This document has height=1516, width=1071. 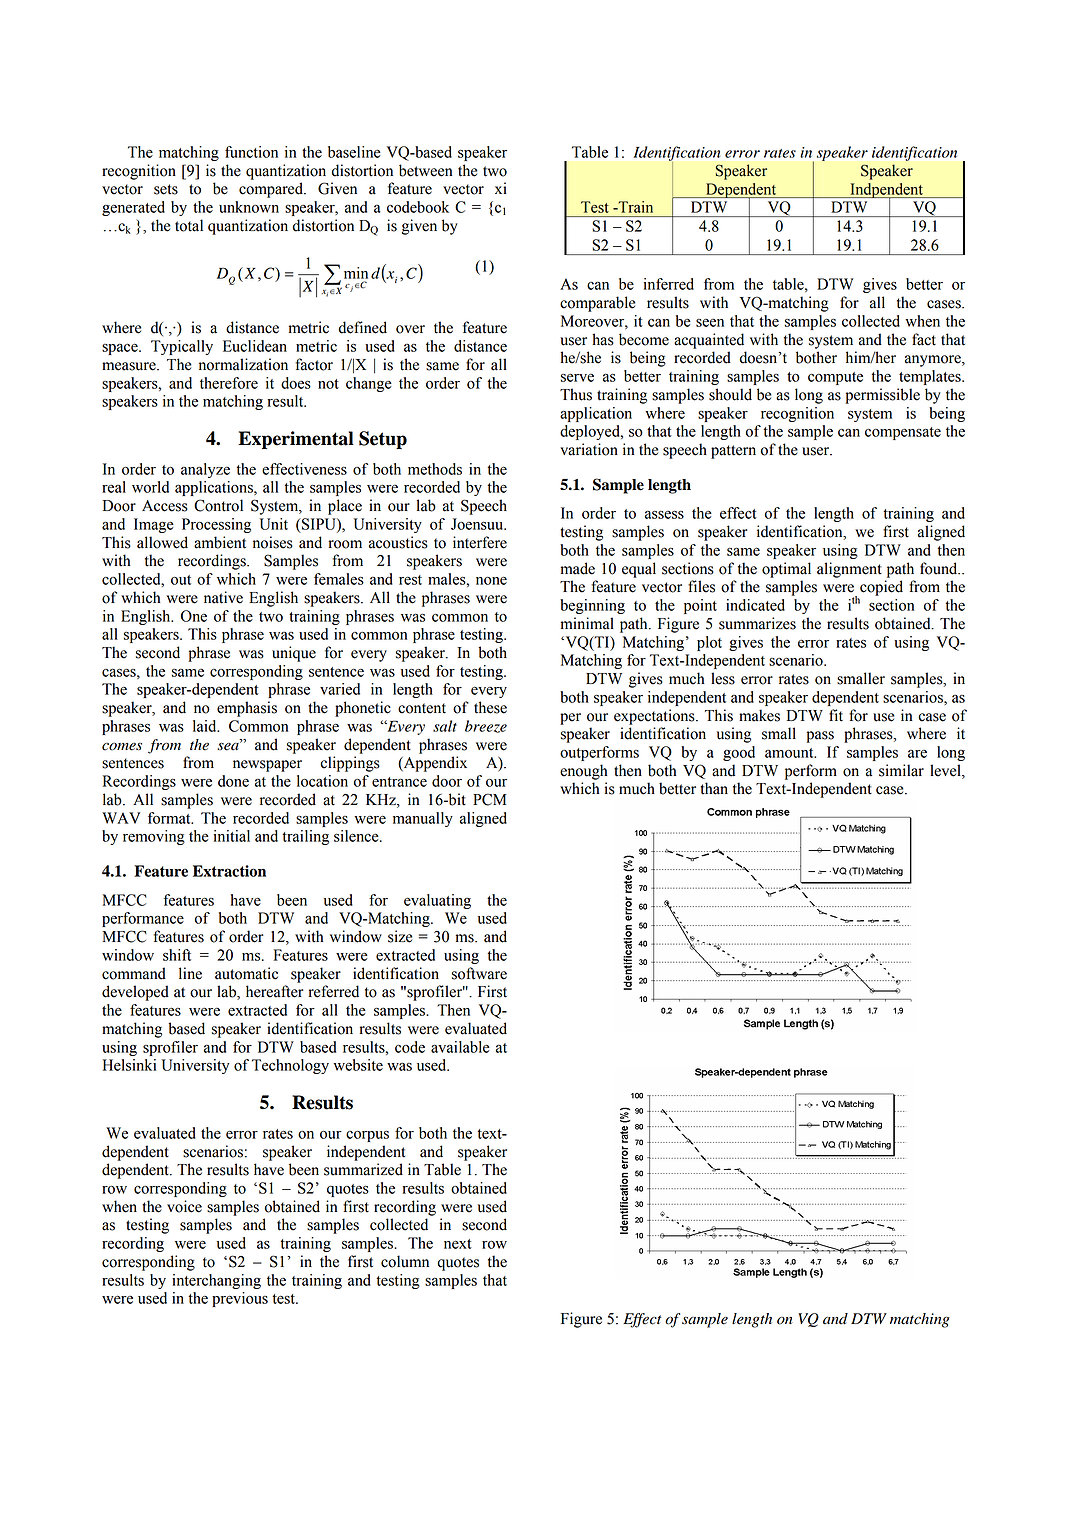 What do you see at coordinates (669, 284) in the document?
I see `inferred` at bounding box center [669, 284].
